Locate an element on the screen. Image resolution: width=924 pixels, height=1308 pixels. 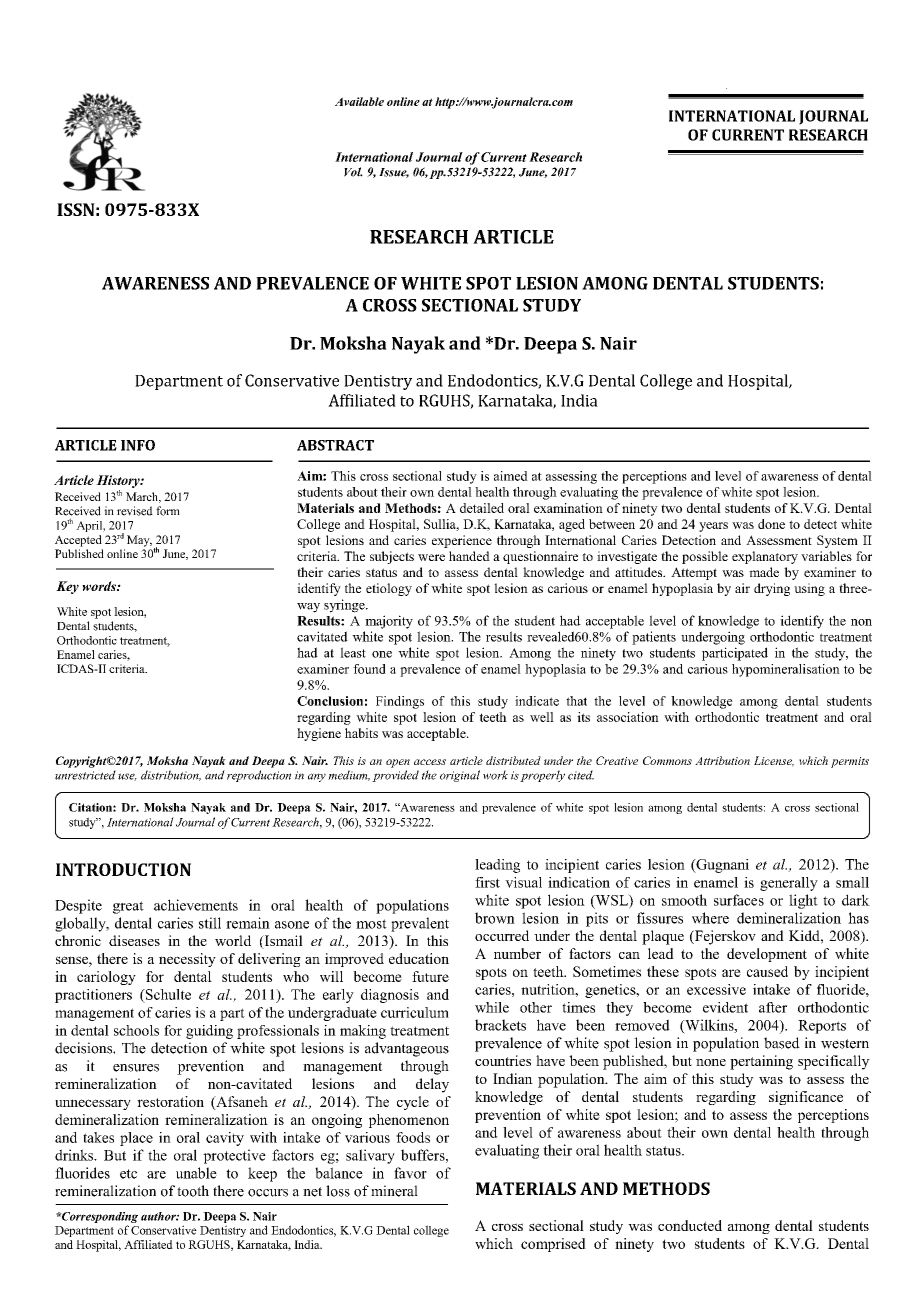
countries is located at coordinates (503, 1060).
